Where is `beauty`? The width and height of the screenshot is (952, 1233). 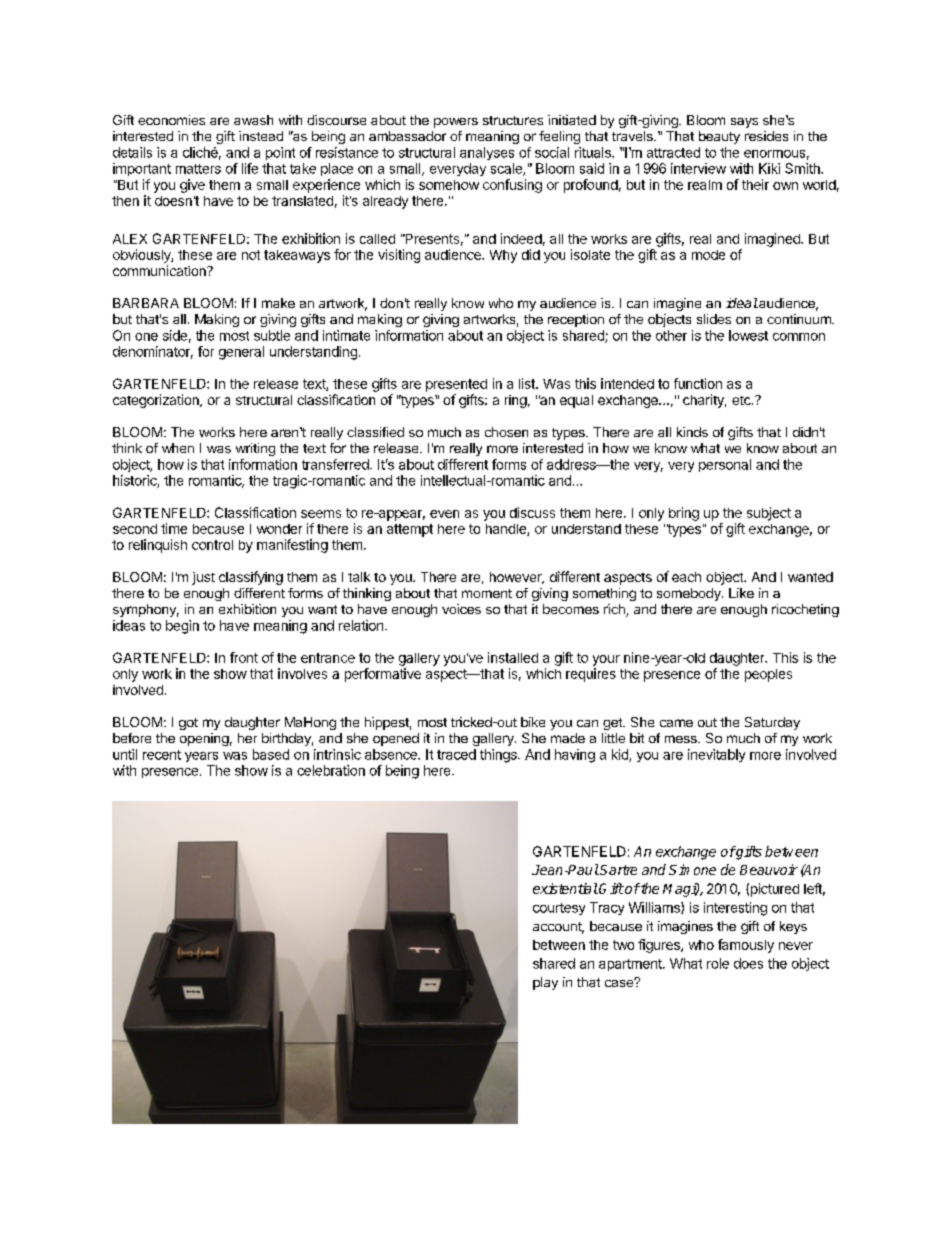
beauty is located at coordinates (719, 137).
